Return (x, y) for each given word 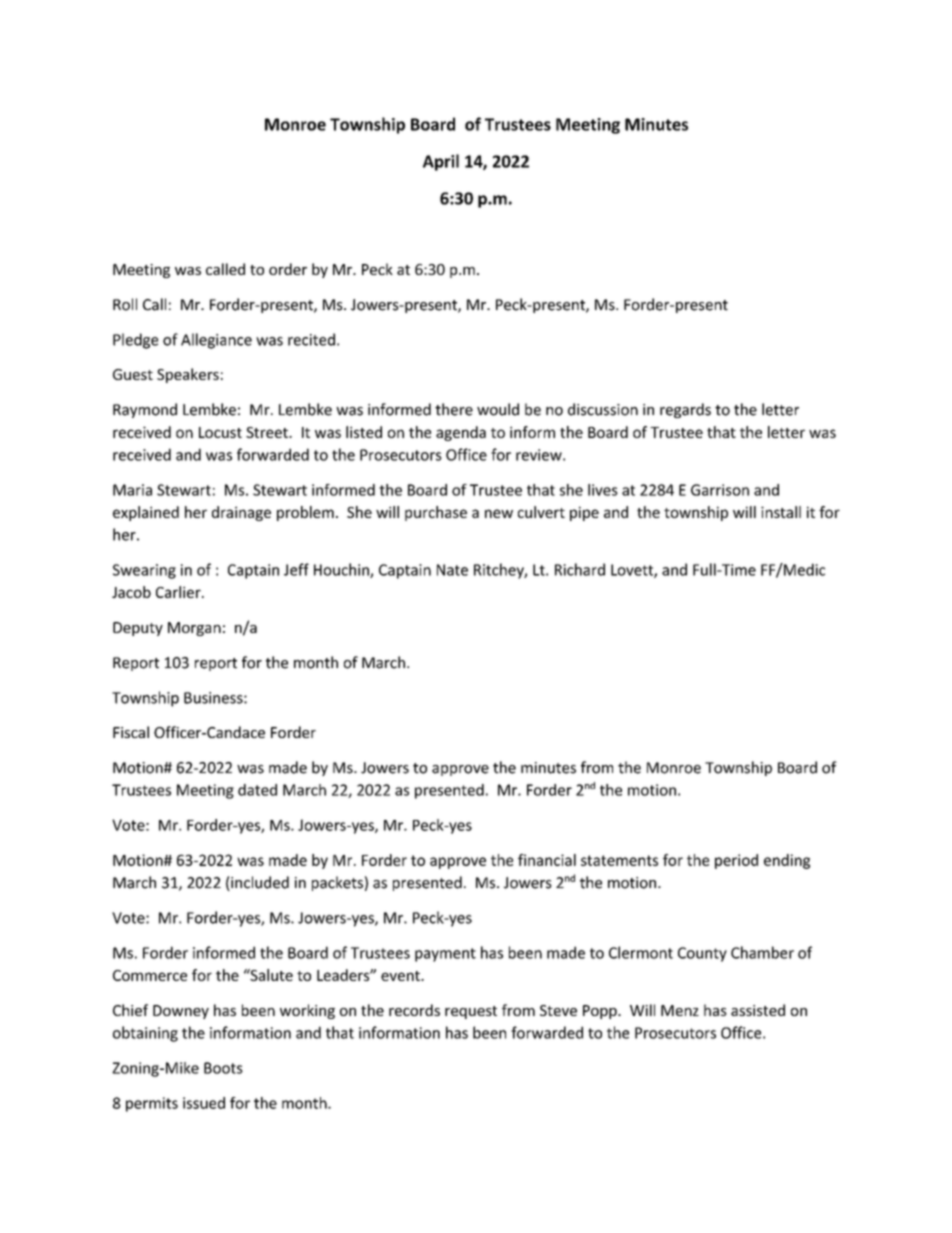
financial (547, 860)
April (441, 162)
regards (685, 410)
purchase (436, 513)
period (736, 861)
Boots (223, 1068)
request (471, 1012)
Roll (125, 304)
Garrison (720, 490)
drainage (241, 513)
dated (257, 790)
